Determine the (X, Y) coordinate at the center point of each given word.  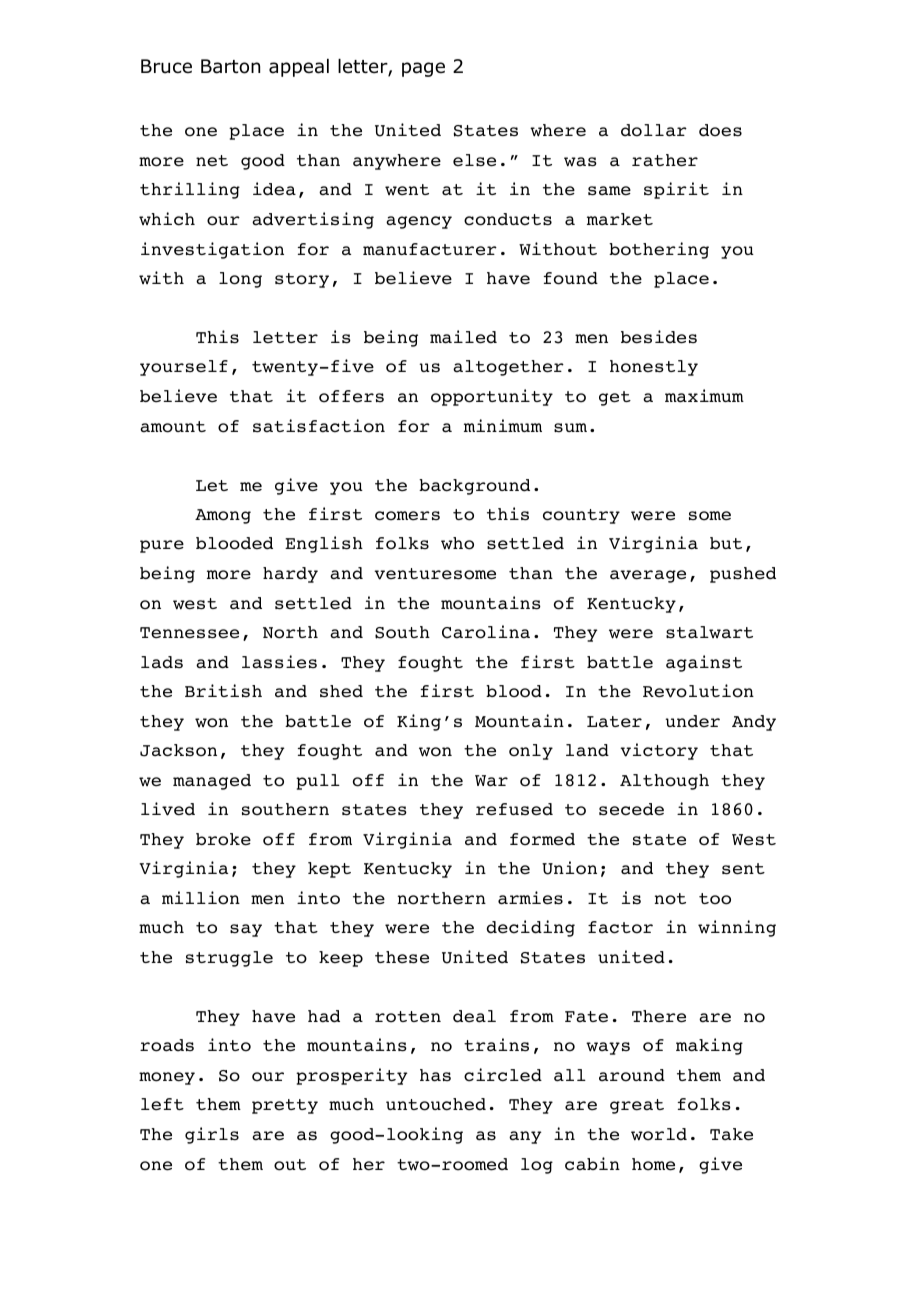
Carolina (486, 632)
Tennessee (189, 633)
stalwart (709, 632)
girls (212, 1135)
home (653, 1164)
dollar (654, 130)
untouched (436, 1104)
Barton (230, 66)
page (423, 69)
